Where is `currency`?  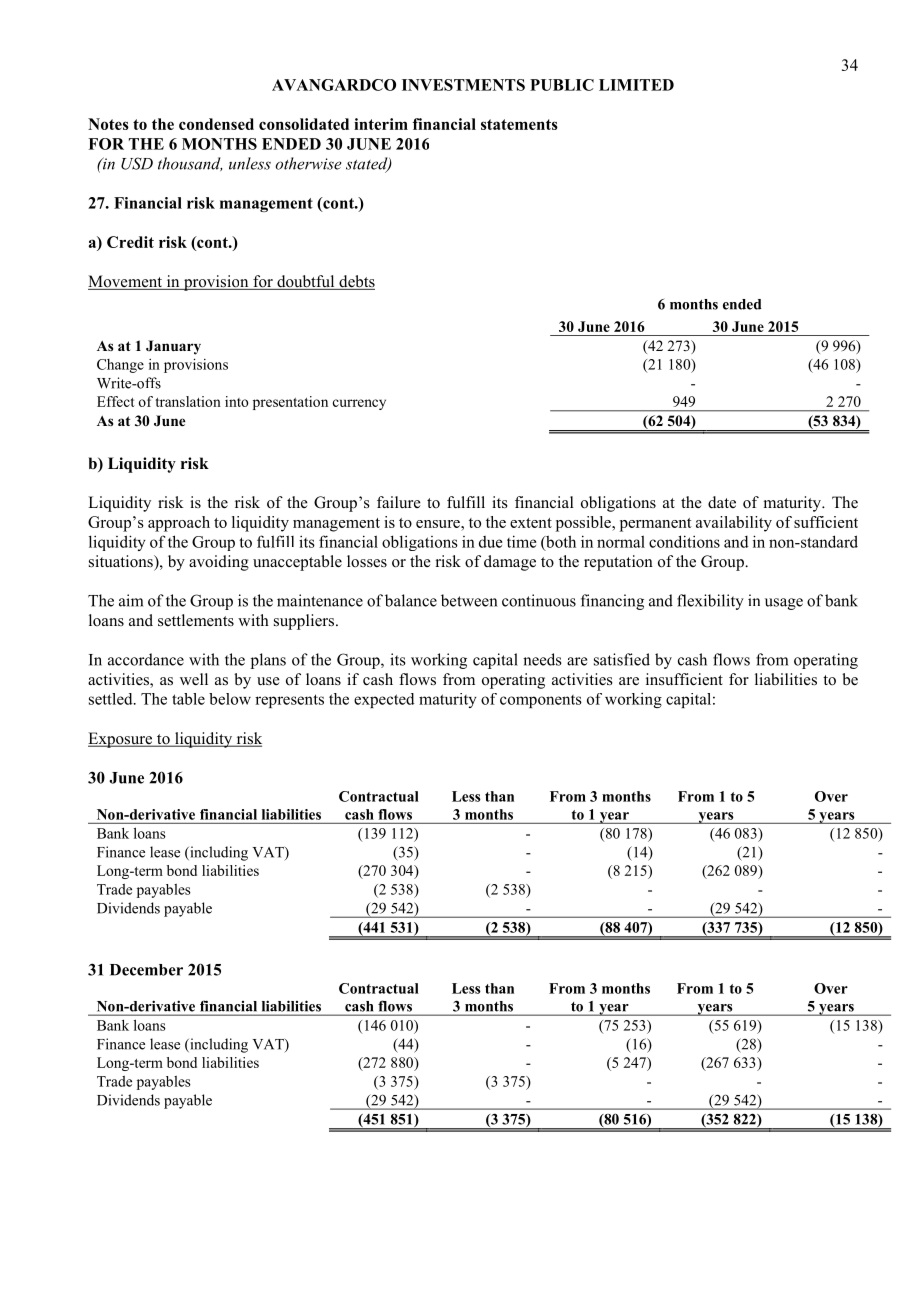 currency is located at coordinates (359, 404).
